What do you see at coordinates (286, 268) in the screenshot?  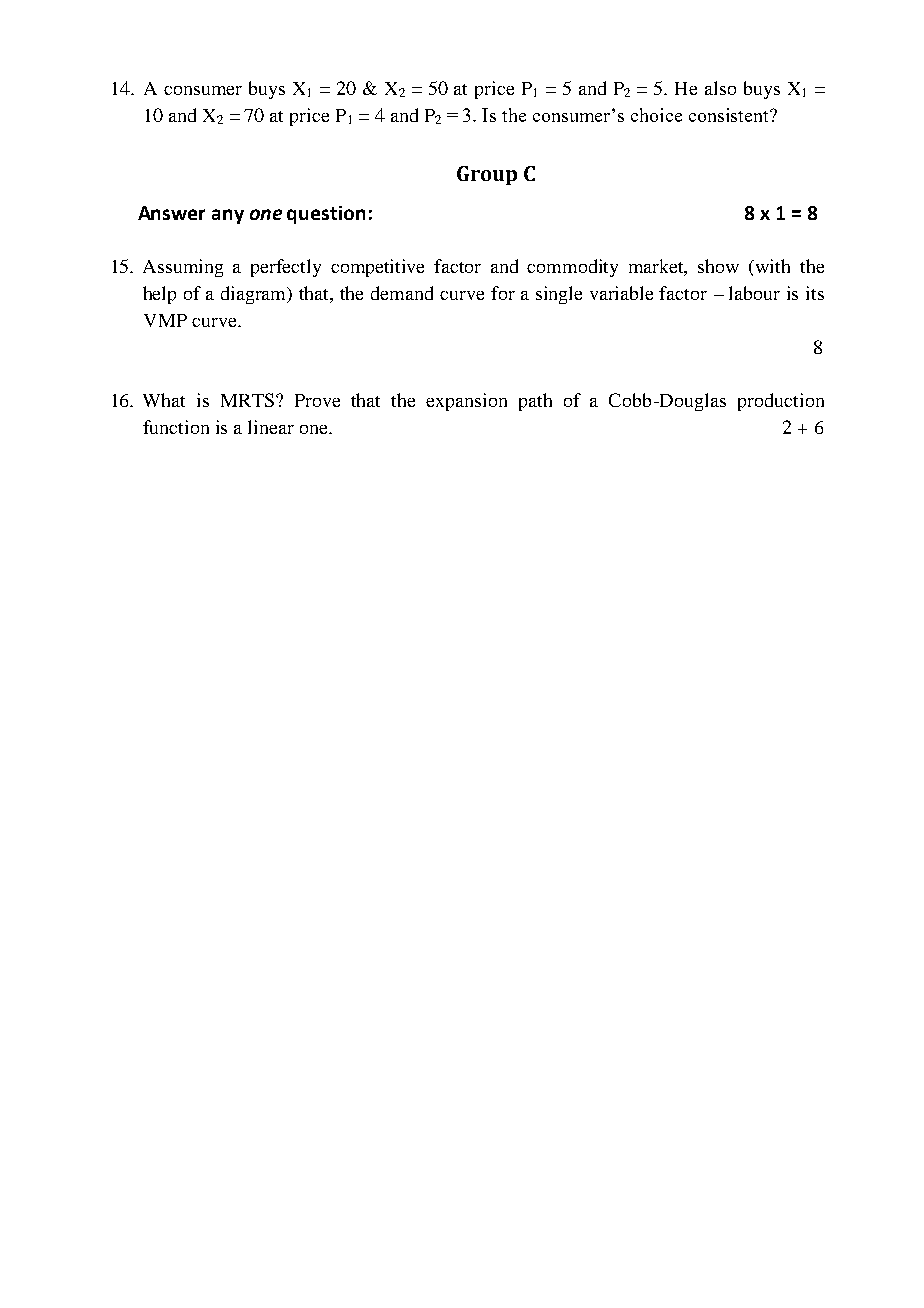 I see `perfectly` at bounding box center [286, 268].
